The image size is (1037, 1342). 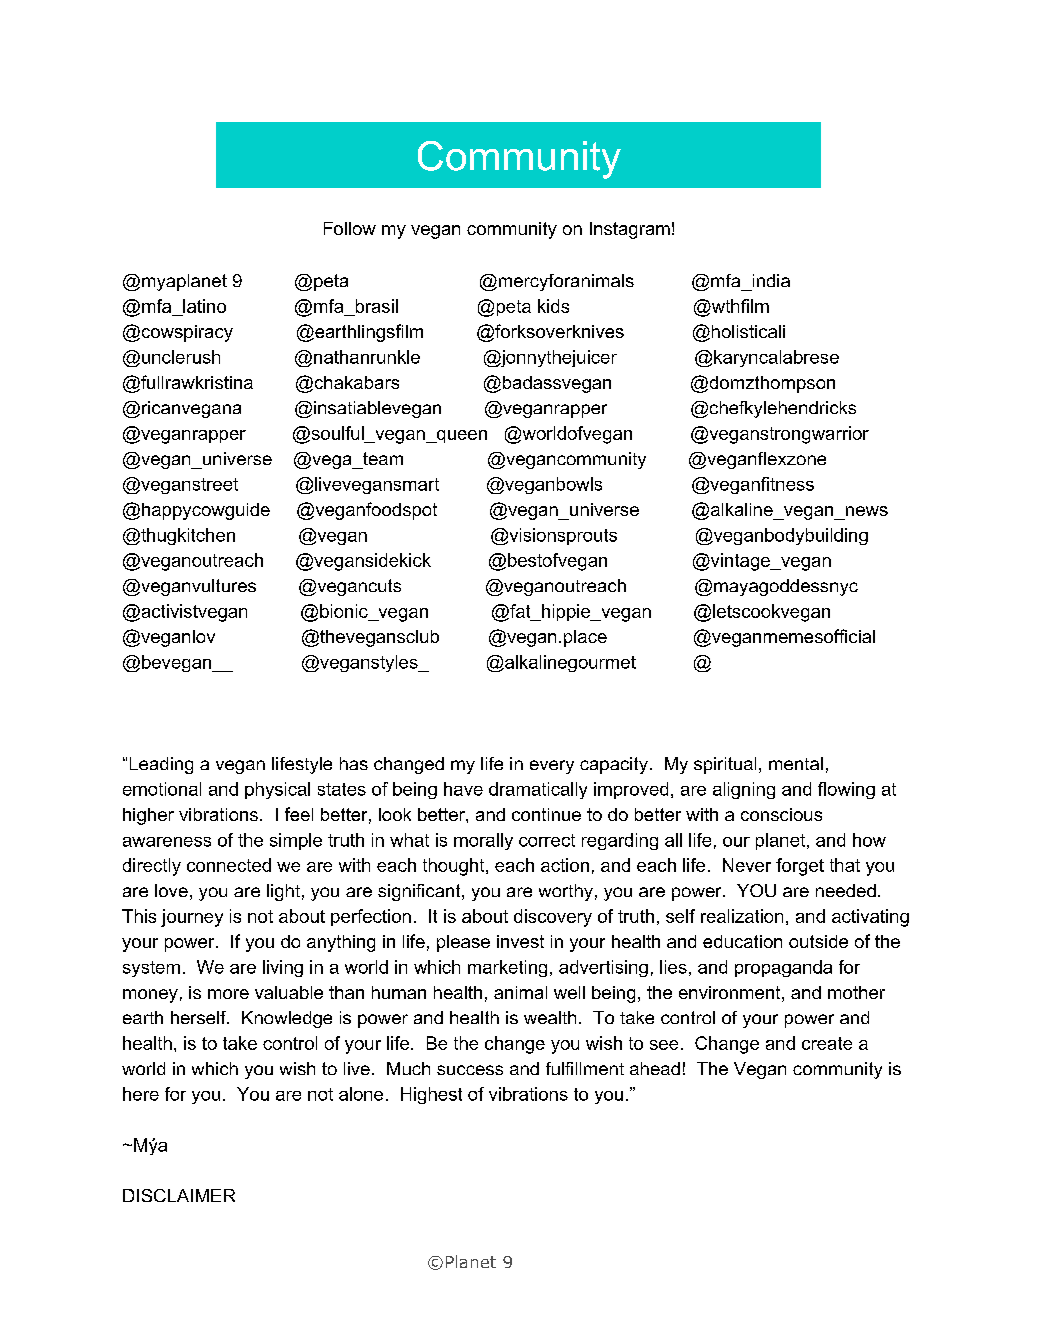 What do you see at coordinates (552, 767) in the document?
I see `every` at bounding box center [552, 767].
